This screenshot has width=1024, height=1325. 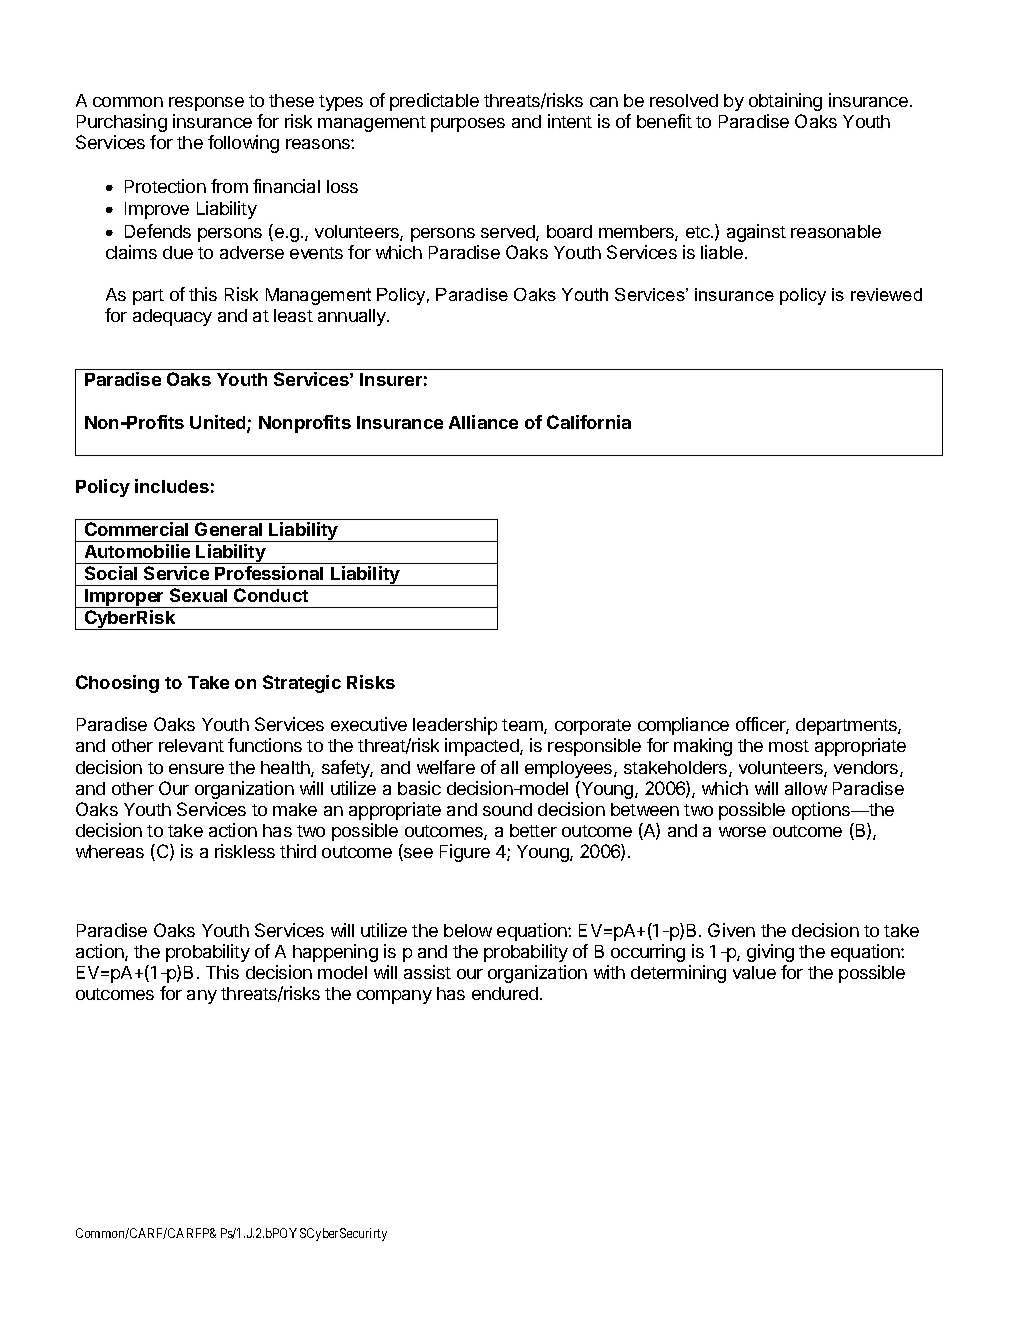 What do you see at coordinates (886, 294) in the screenshot?
I see `reviewed` at bounding box center [886, 294].
